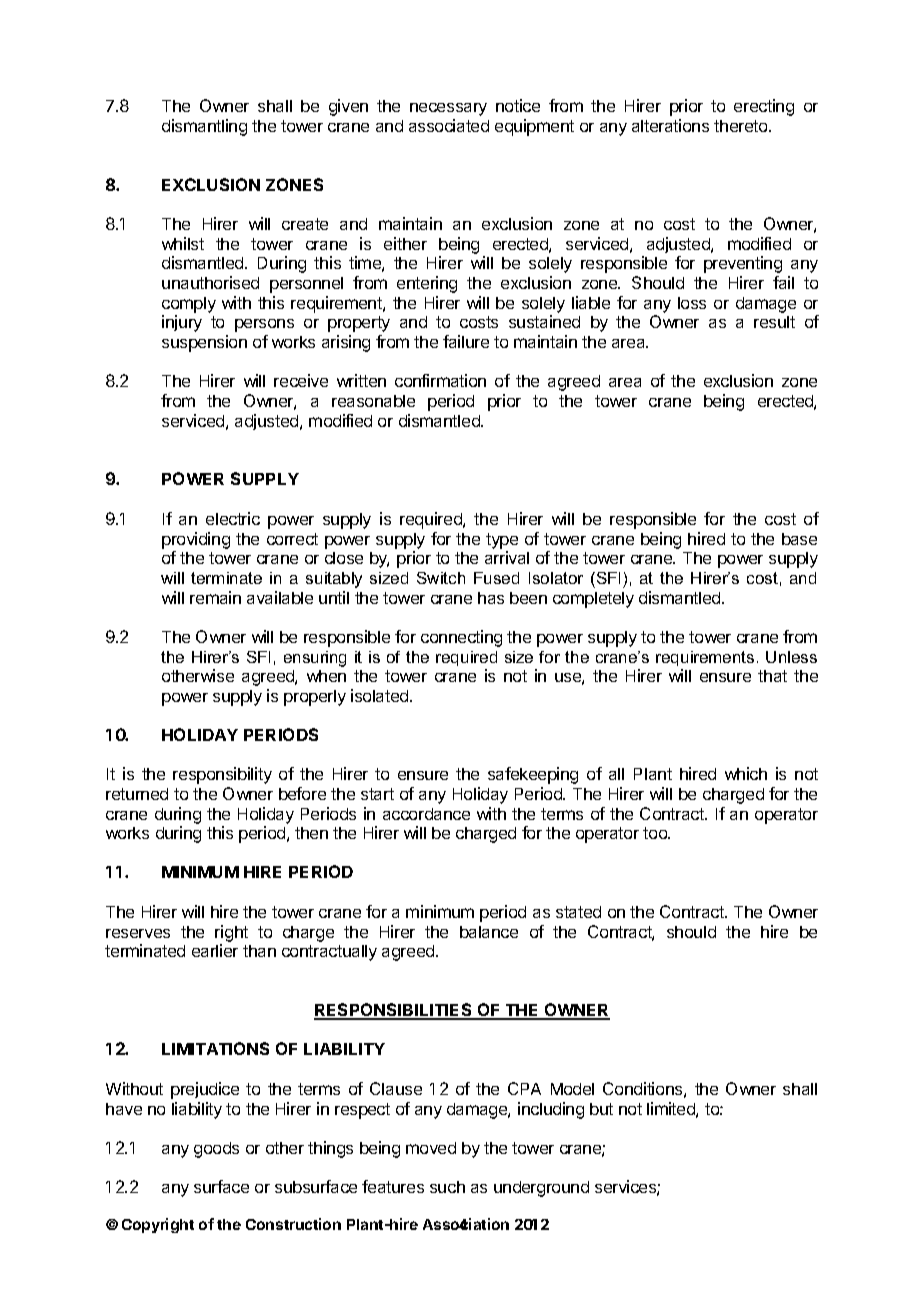 This screenshot has height=1308, width=924. What do you see at coordinates (656, 833) in the screenshot?
I see `too` at bounding box center [656, 833].
